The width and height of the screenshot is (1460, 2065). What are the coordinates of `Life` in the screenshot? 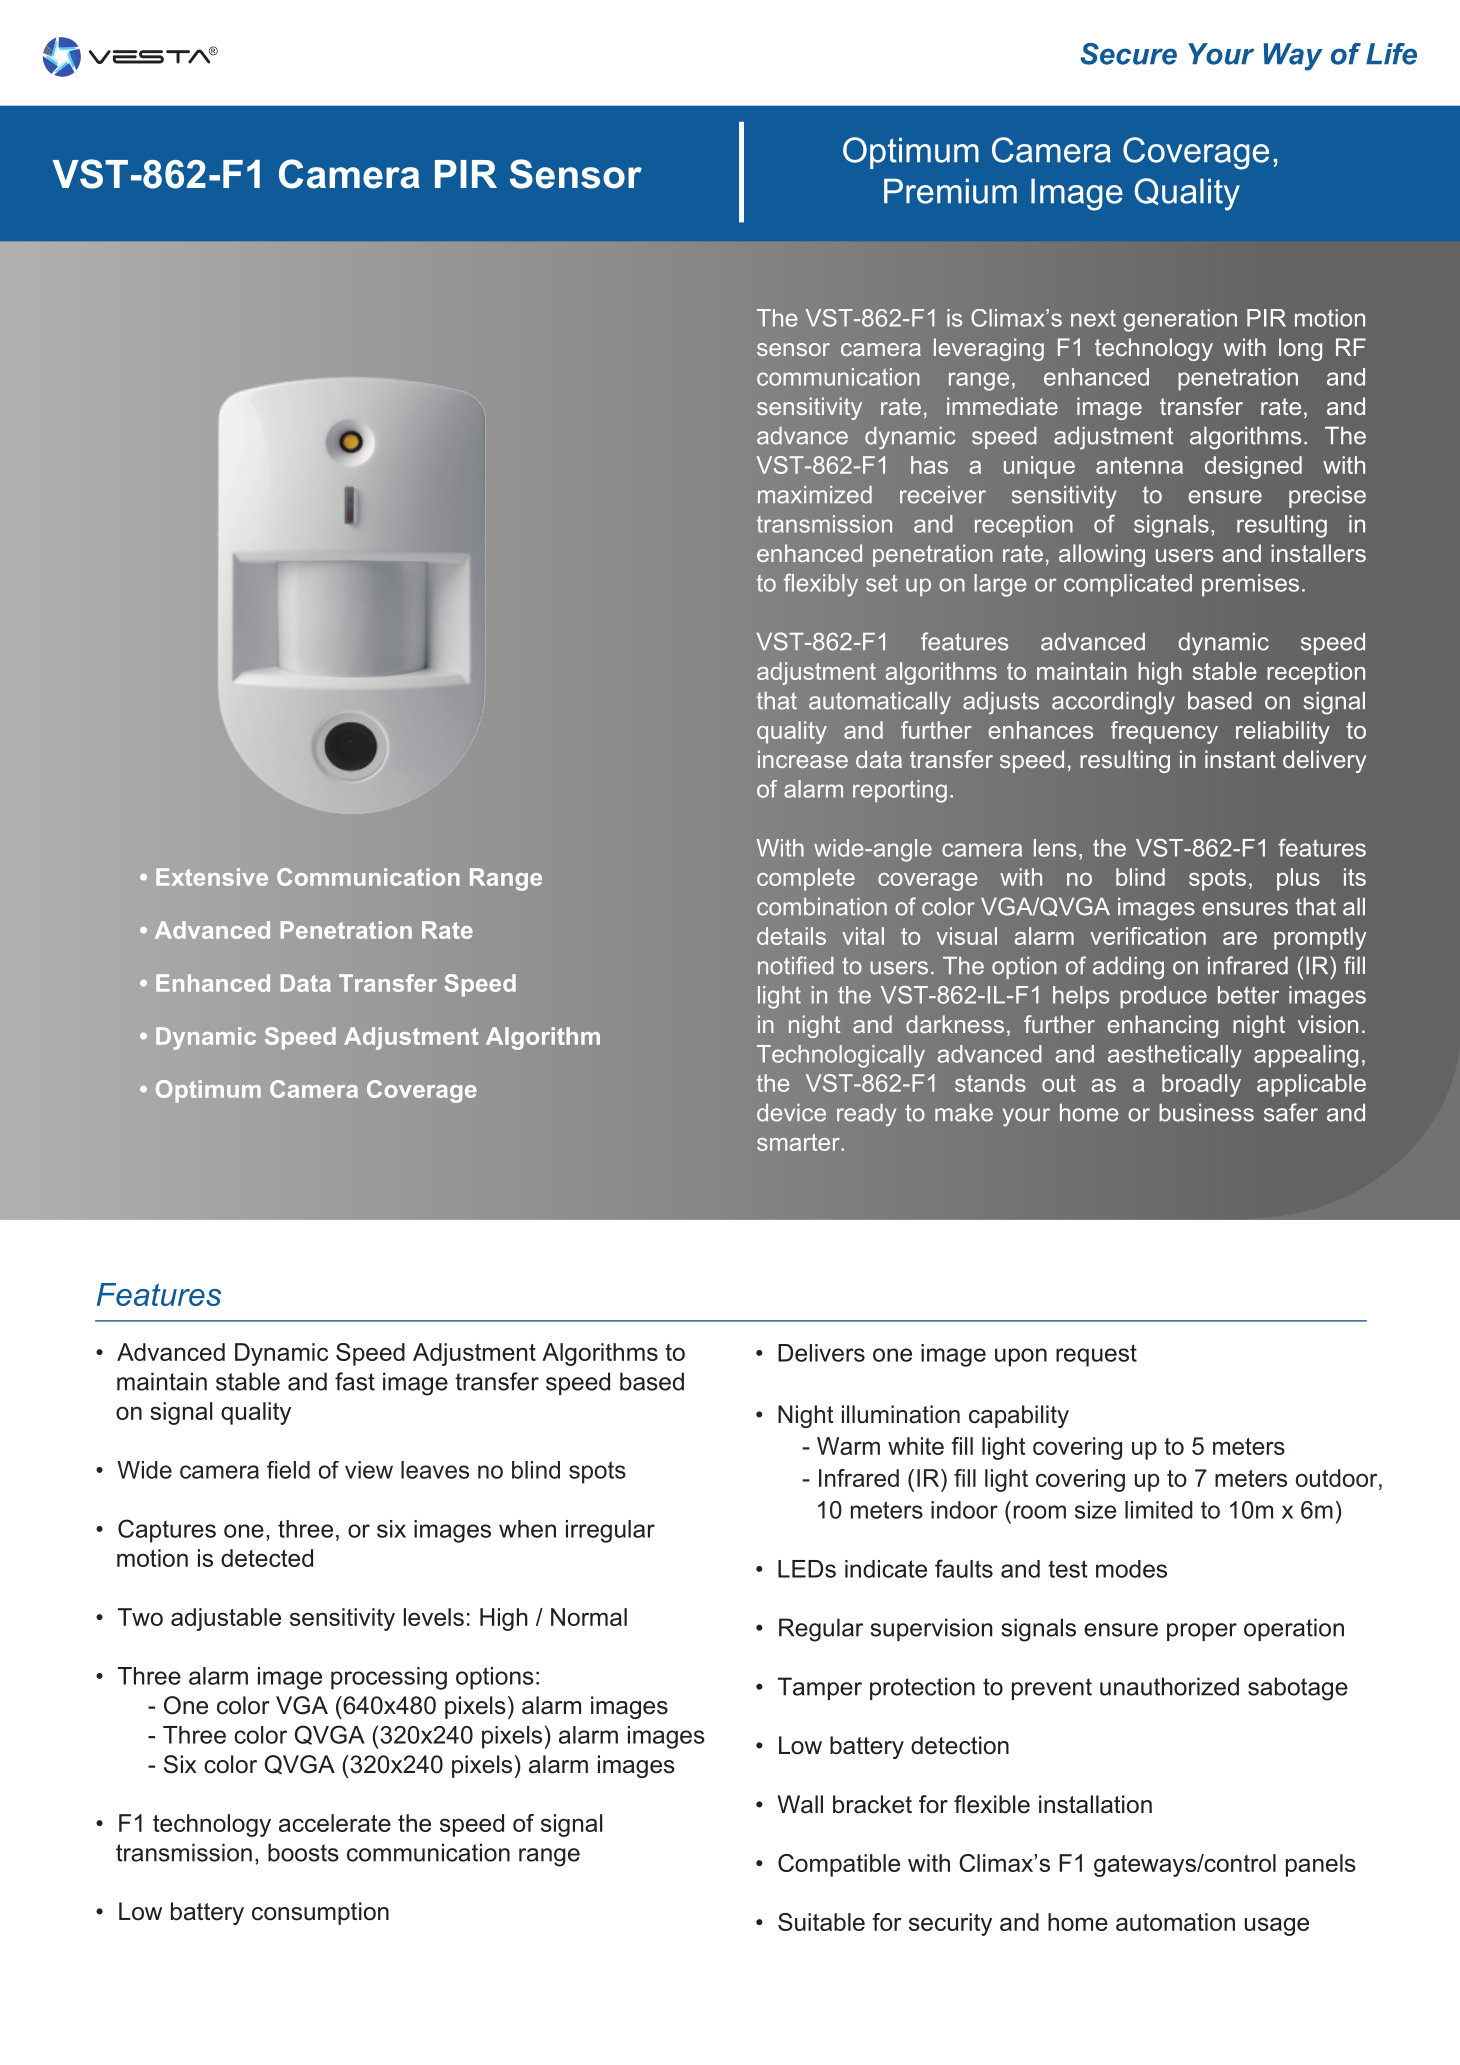 It's located at (1391, 54).
